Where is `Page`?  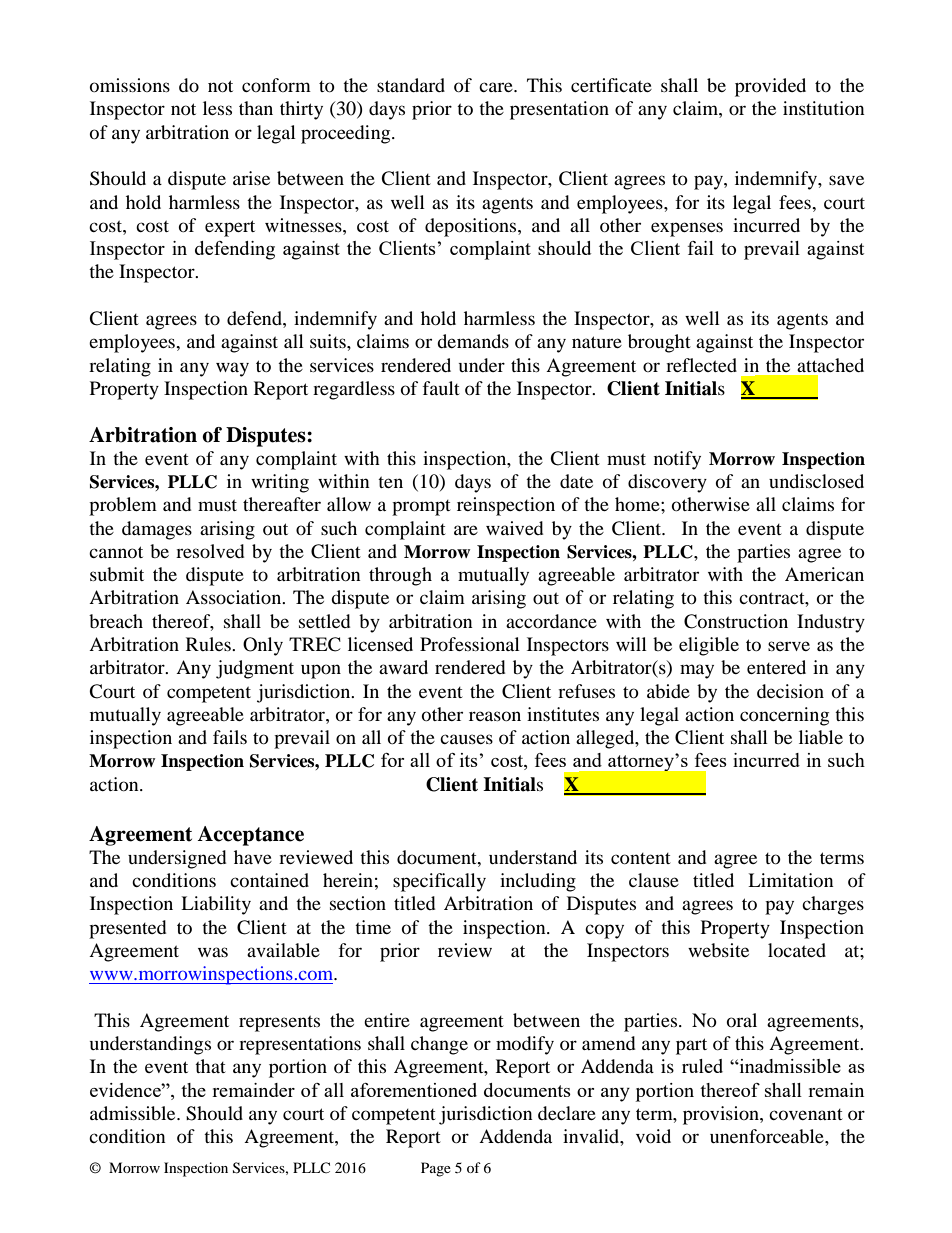 Page is located at coordinates (436, 1169).
